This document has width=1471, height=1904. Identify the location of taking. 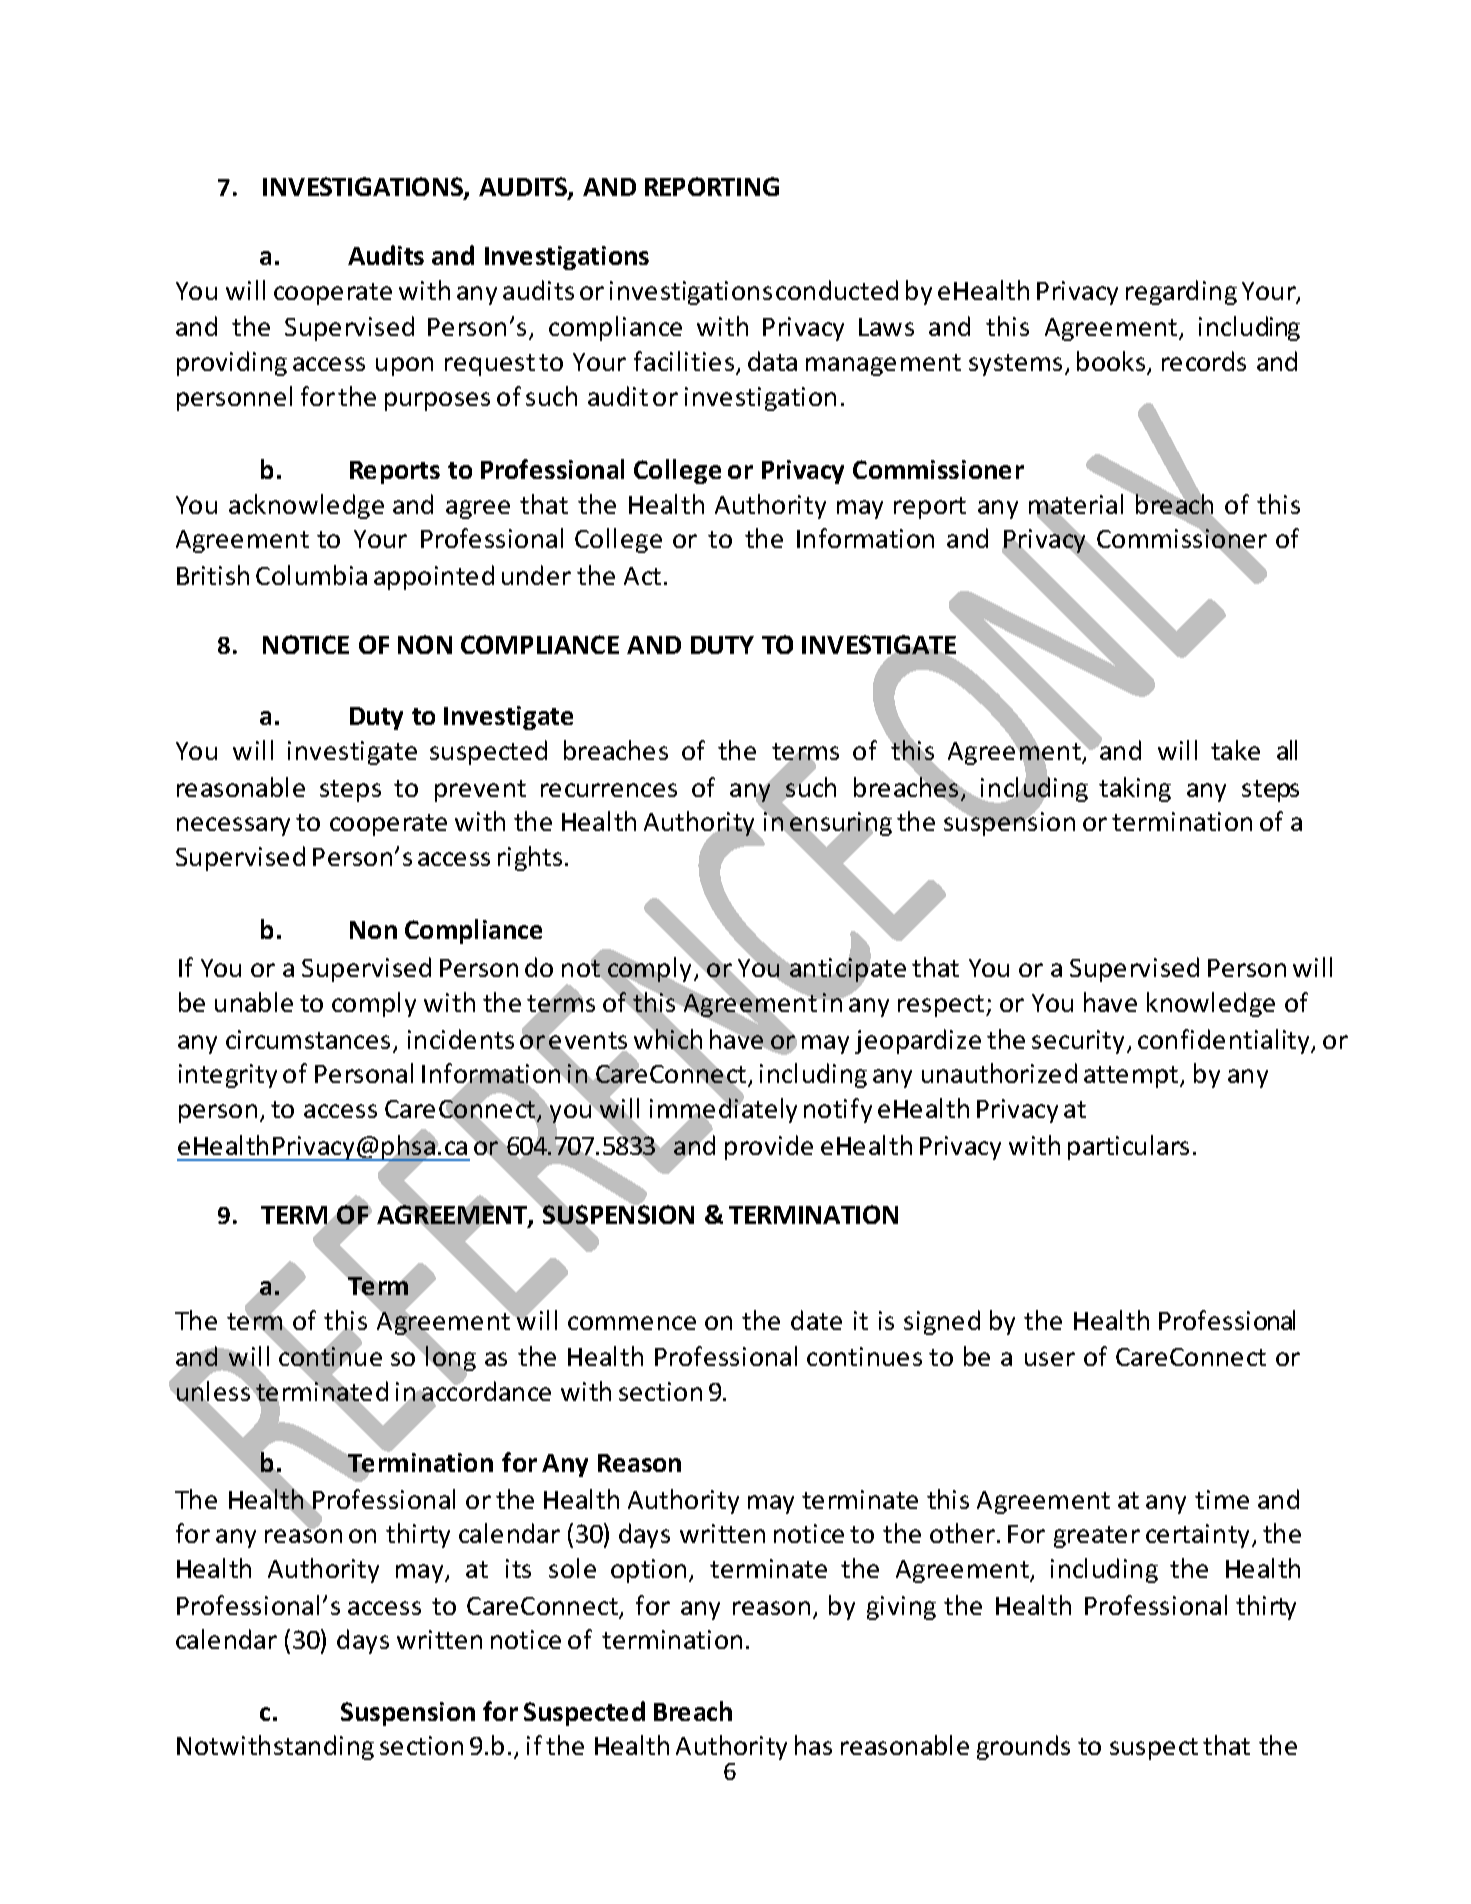
(1135, 789).
